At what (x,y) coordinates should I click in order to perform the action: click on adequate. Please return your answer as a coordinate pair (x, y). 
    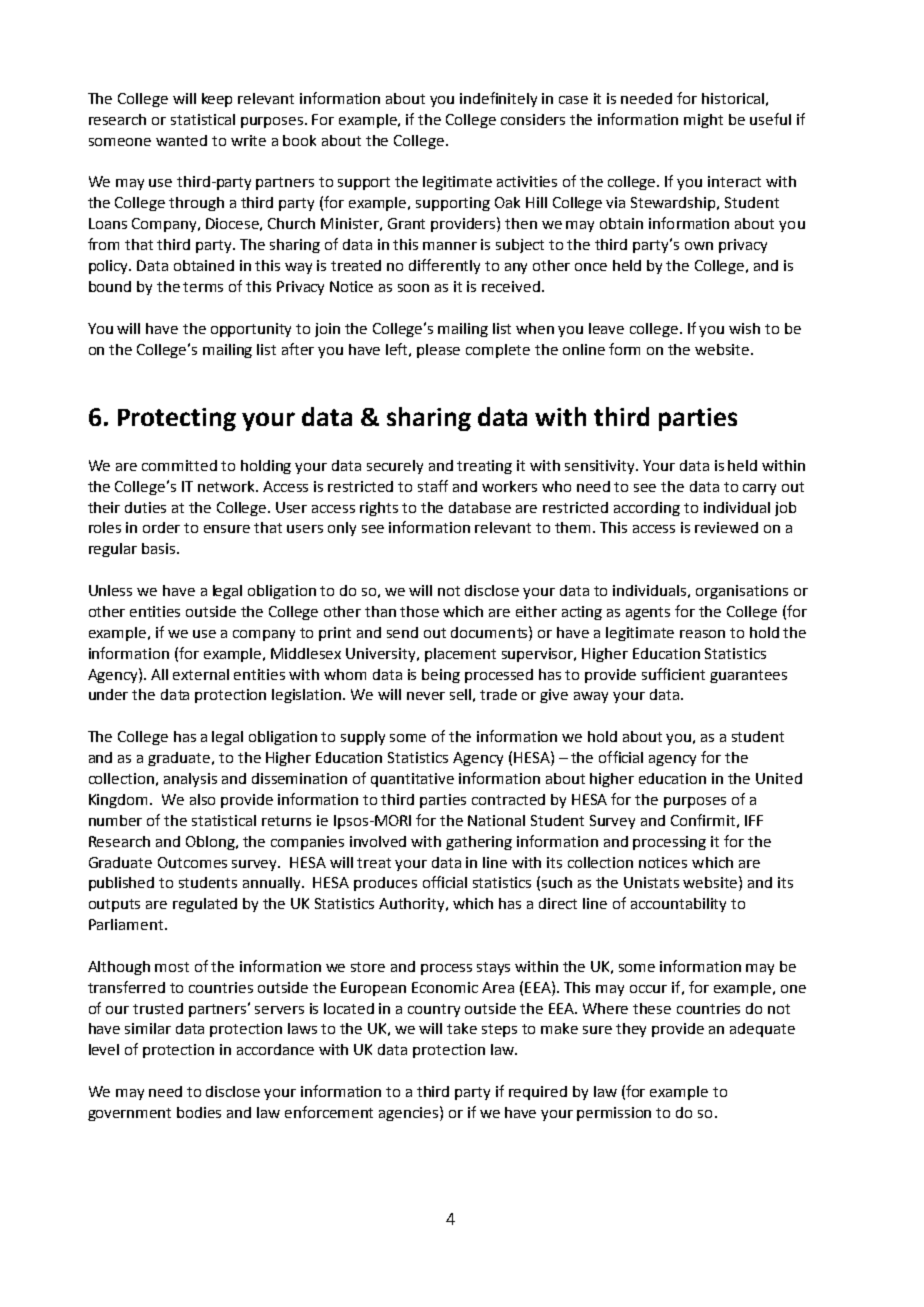
    Looking at the image, I should click on (762, 1030).
